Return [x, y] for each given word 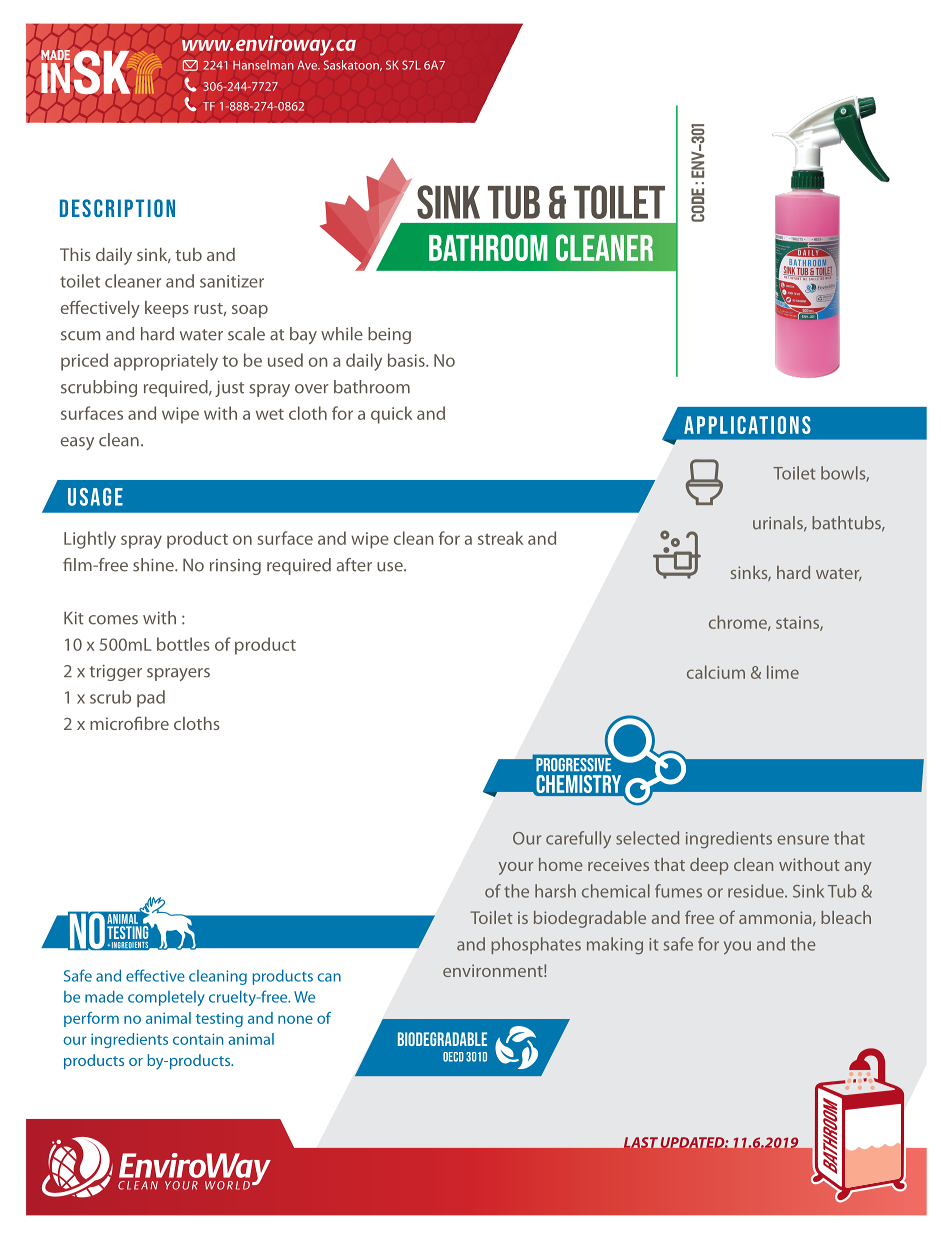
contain [198, 1039]
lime [783, 672]
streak [500, 538]
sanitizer [232, 281]
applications [747, 425]
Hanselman [263, 65]
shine [154, 565]
